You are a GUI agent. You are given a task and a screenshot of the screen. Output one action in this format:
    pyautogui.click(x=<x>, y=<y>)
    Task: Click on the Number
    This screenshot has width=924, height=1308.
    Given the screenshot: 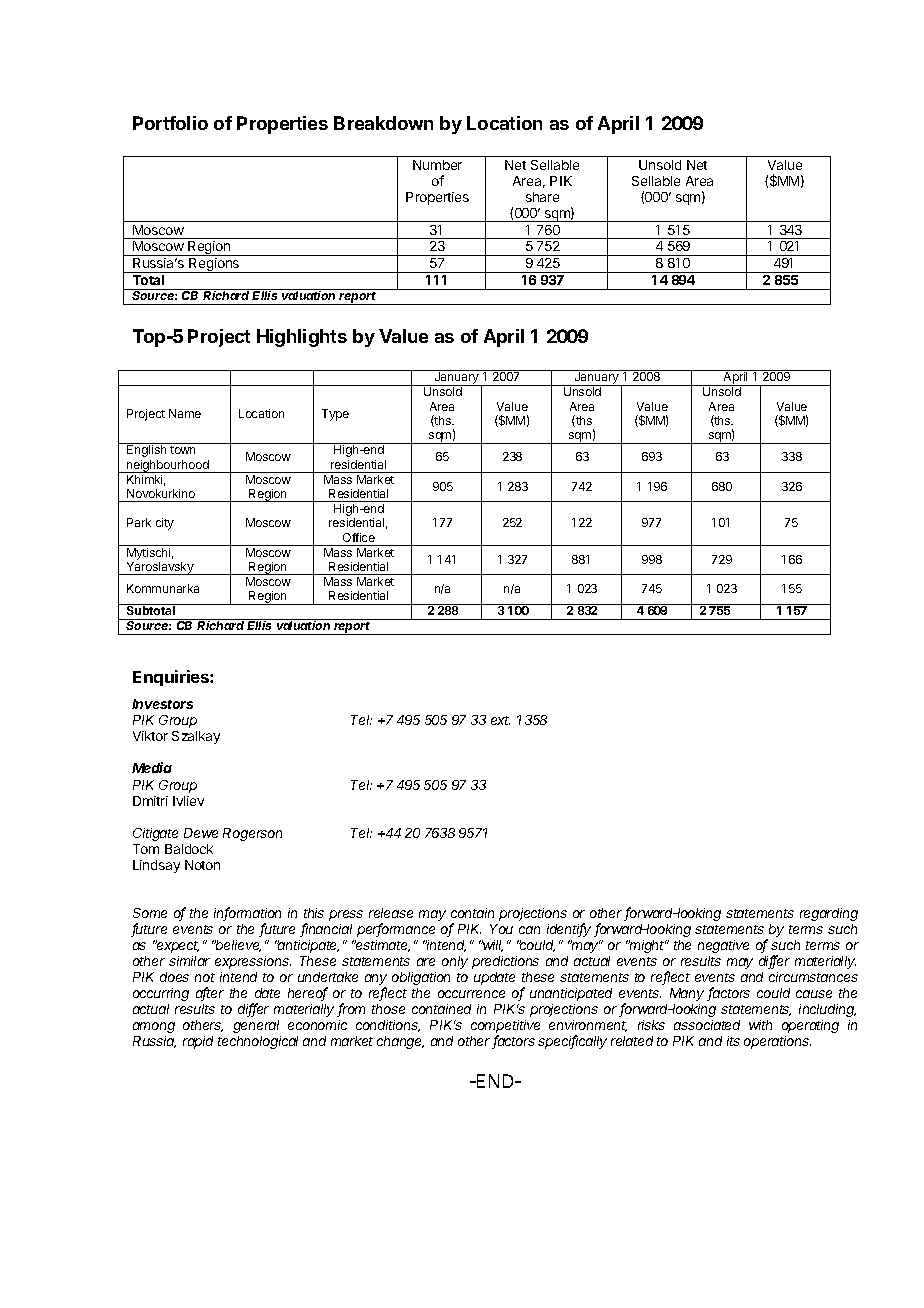 What is the action you would take?
    pyautogui.click(x=437, y=165)
